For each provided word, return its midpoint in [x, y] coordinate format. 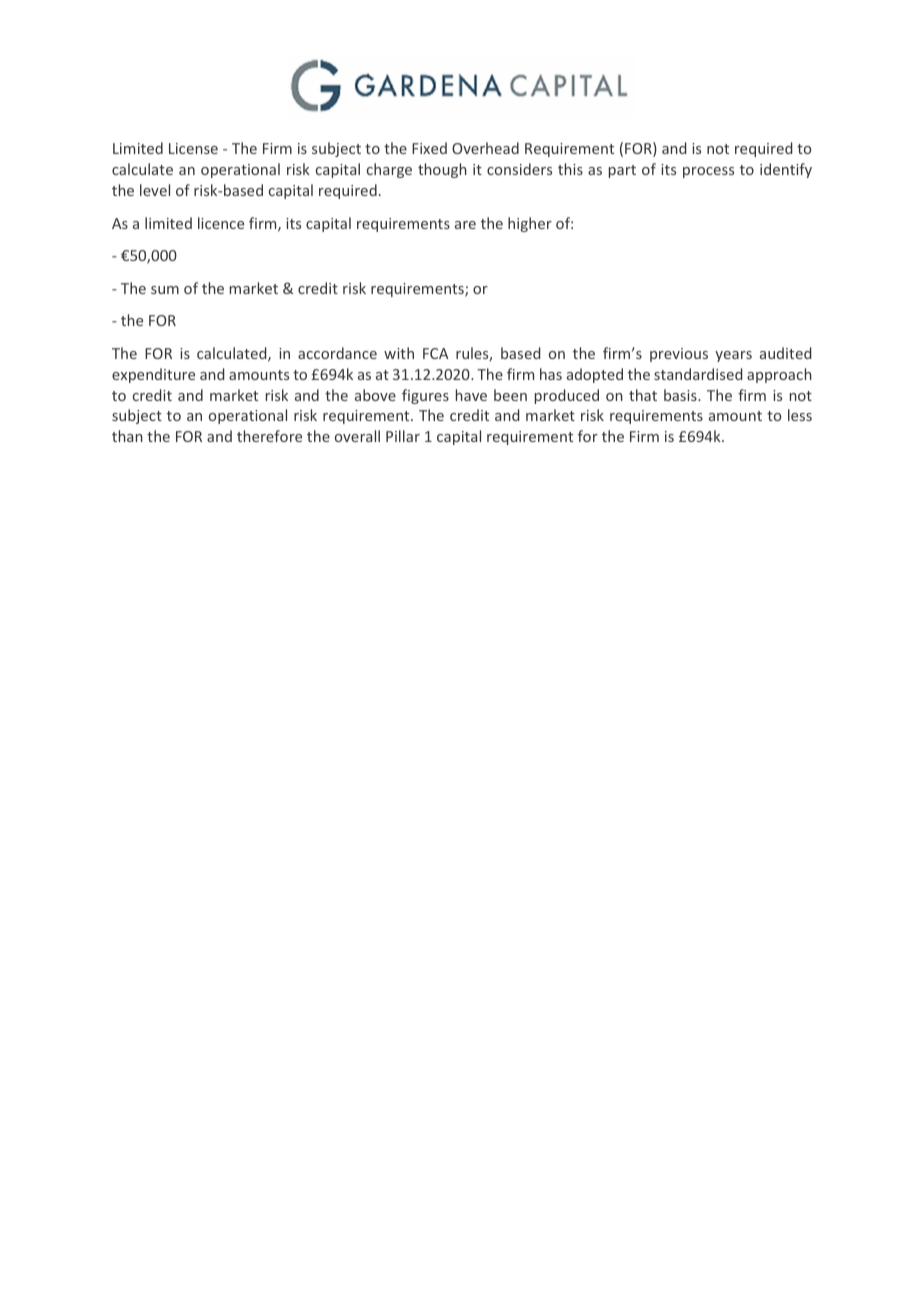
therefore [269, 436]
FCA [436, 353]
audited [785, 353]
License [193, 148]
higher [530, 224]
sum [165, 290]
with [399, 353]
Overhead [485, 148]
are [465, 225]
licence [221, 223]
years [733, 356]
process [708, 172]
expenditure [153, 375]
